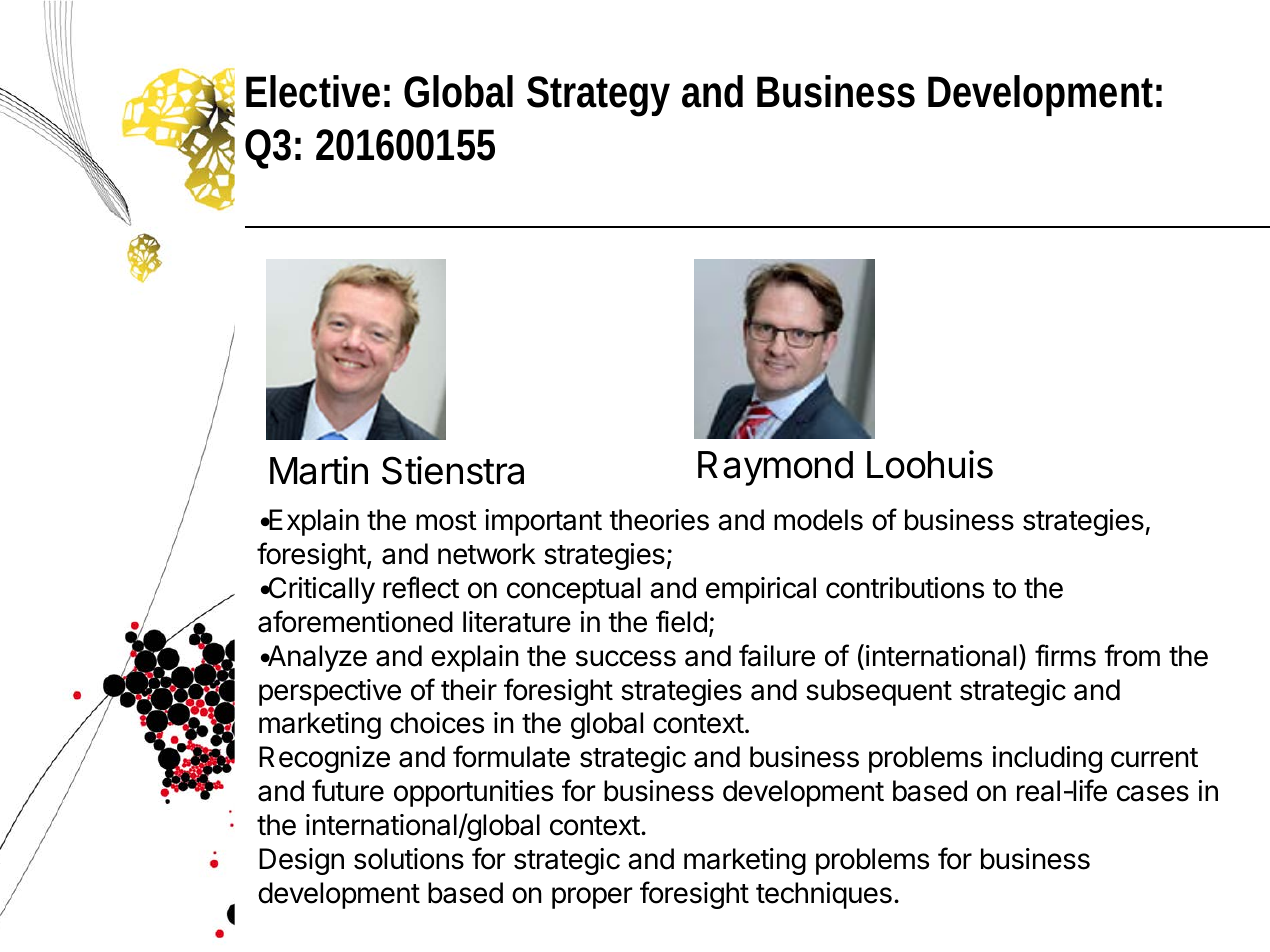  Describe the element at coordinates (777, 655) in the screenshot. I see `failure` at that location.
